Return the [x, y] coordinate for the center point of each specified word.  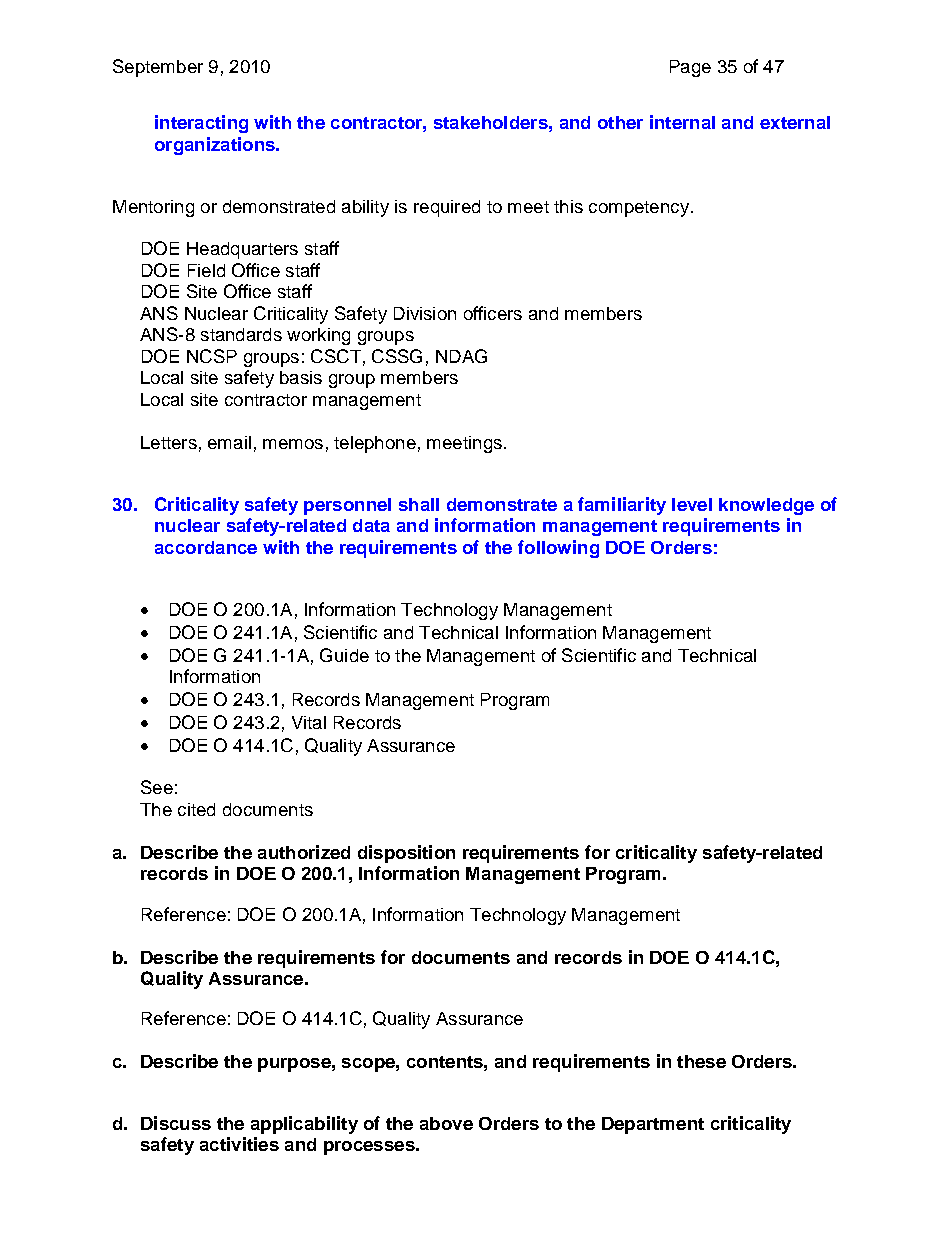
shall [419, 504]
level [692, 504]
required [447, 208]
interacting [201, 124]
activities [239, 1144]
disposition [406, 854]
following [558, 549]
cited [196, 809]
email [229, 442]
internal [682, 122]
